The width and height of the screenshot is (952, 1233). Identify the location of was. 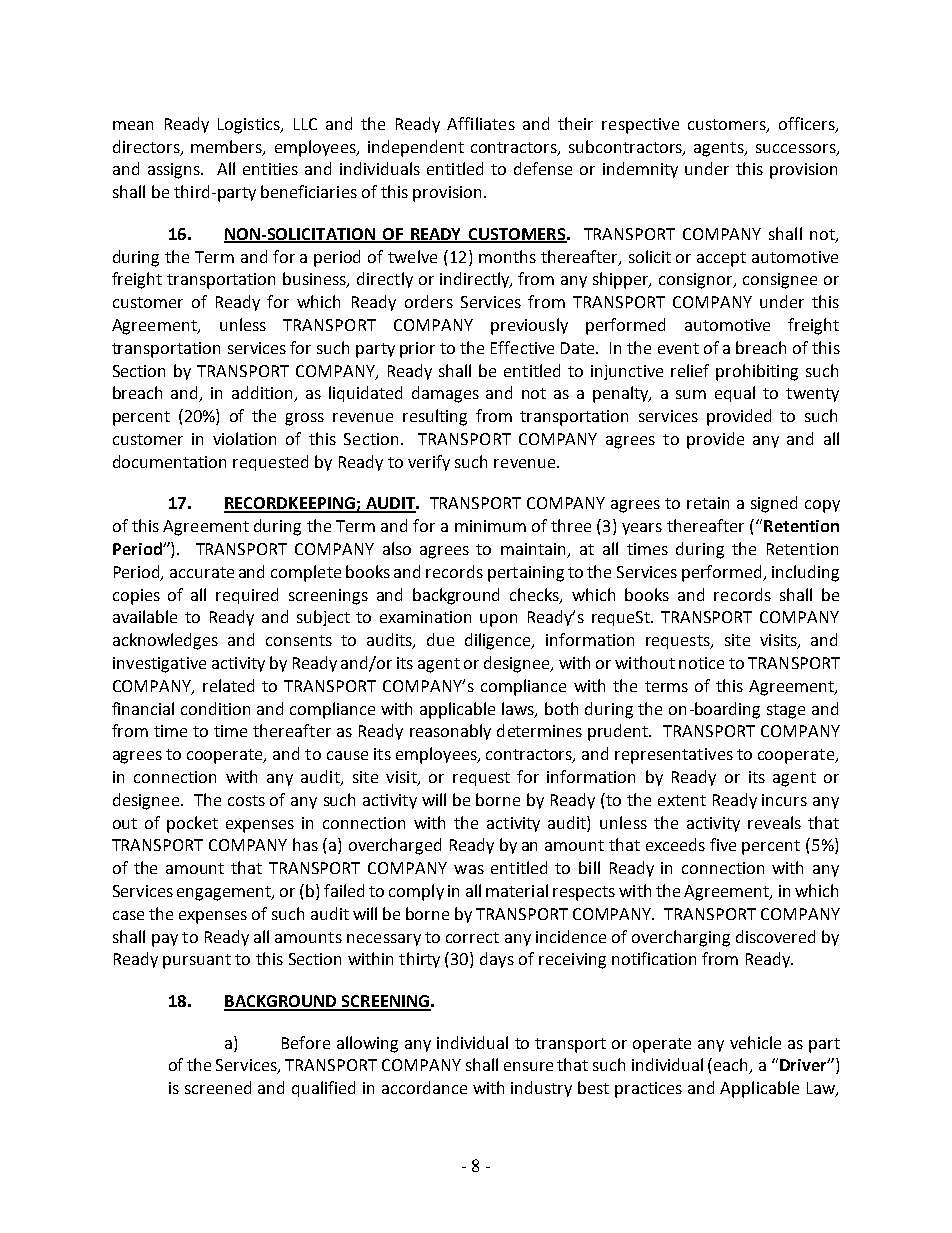
(469, 869).
